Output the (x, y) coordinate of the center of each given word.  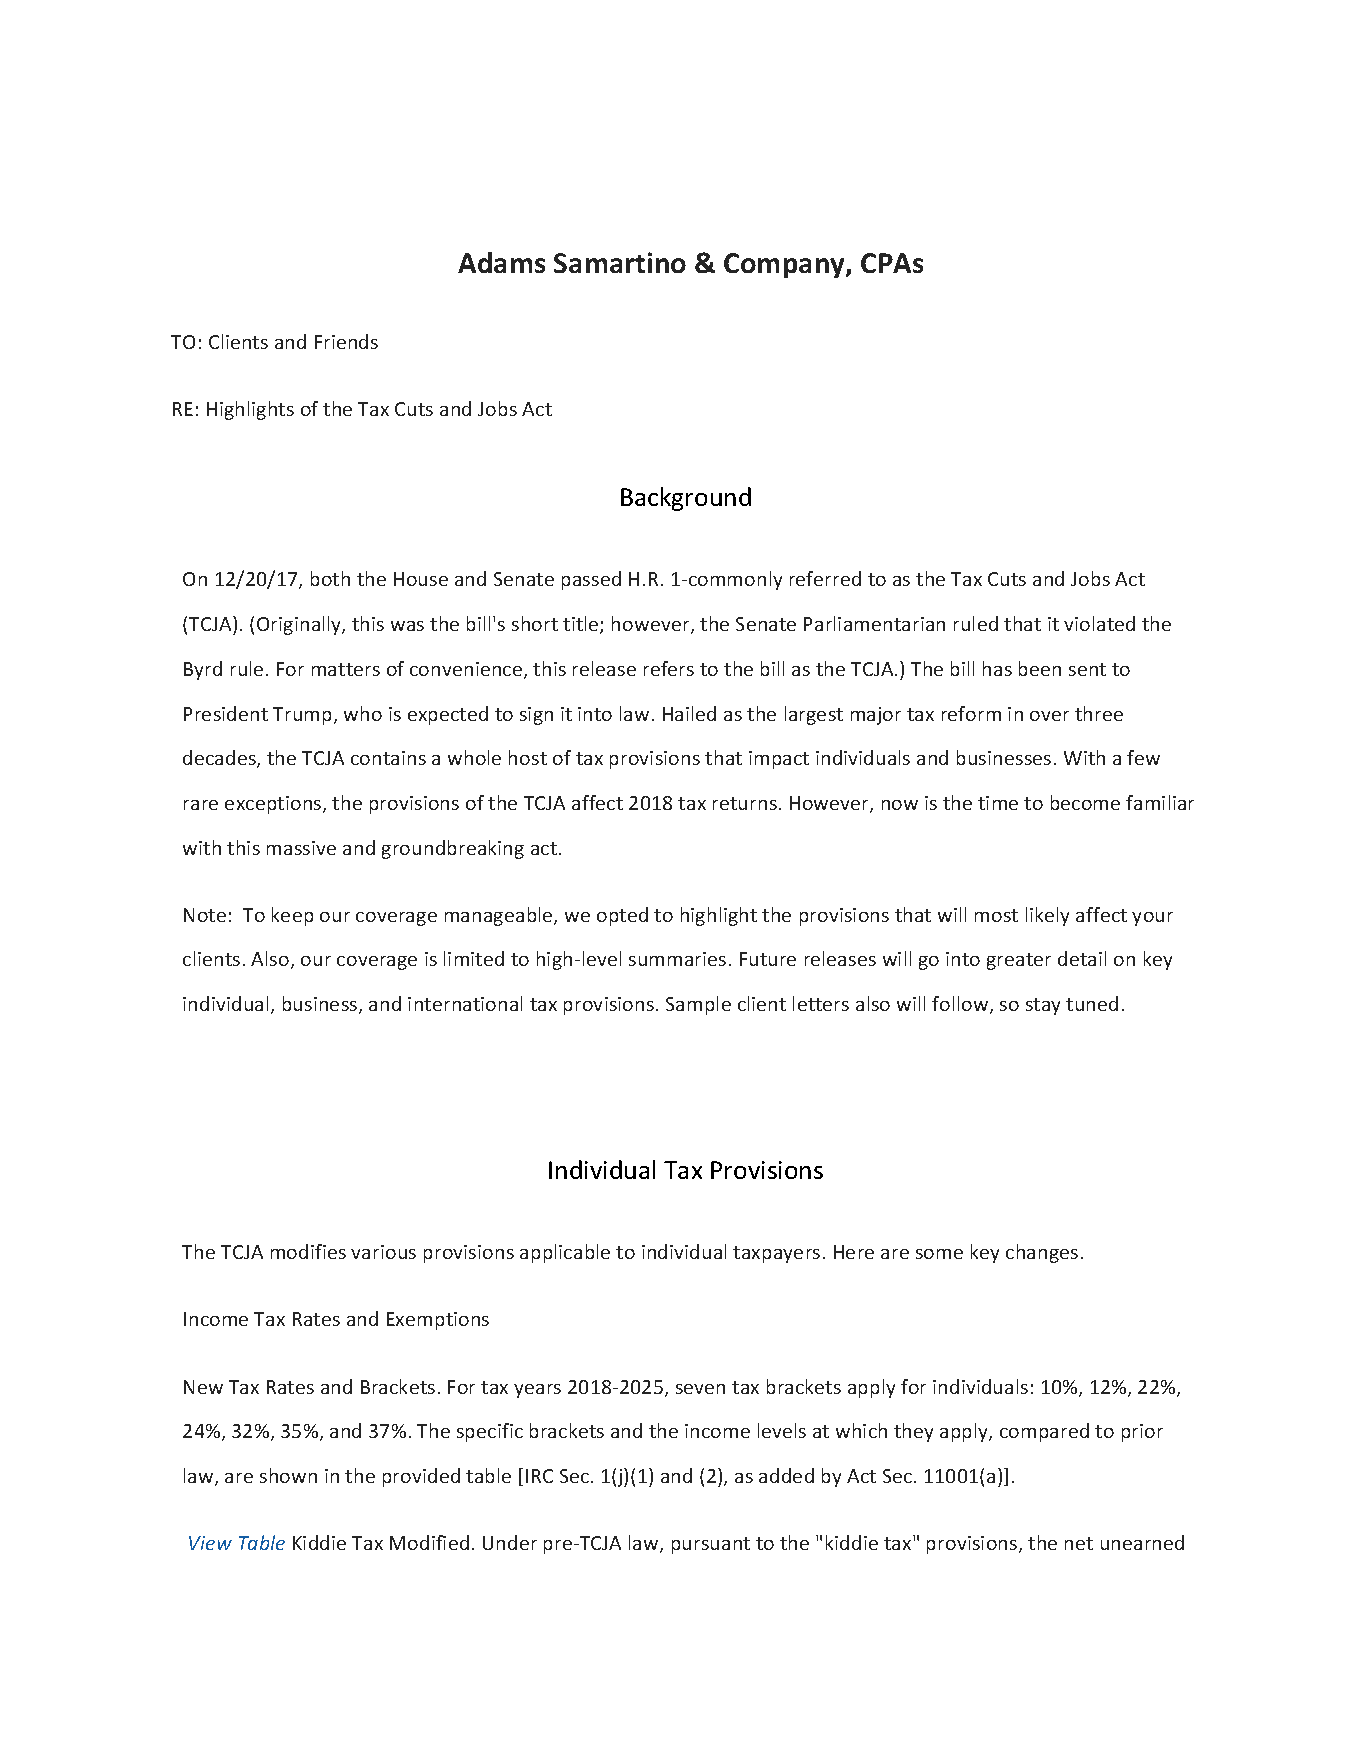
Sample (698, 1005)
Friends (346, 341)
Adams (501, 262)
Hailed (689, 713)
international (465, 1003)
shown (288, 1475)
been (1040, 668)
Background (686, 499)
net (1079, 1543)
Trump (304, 716)
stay (1043, 1006)
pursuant (711, 1545)
